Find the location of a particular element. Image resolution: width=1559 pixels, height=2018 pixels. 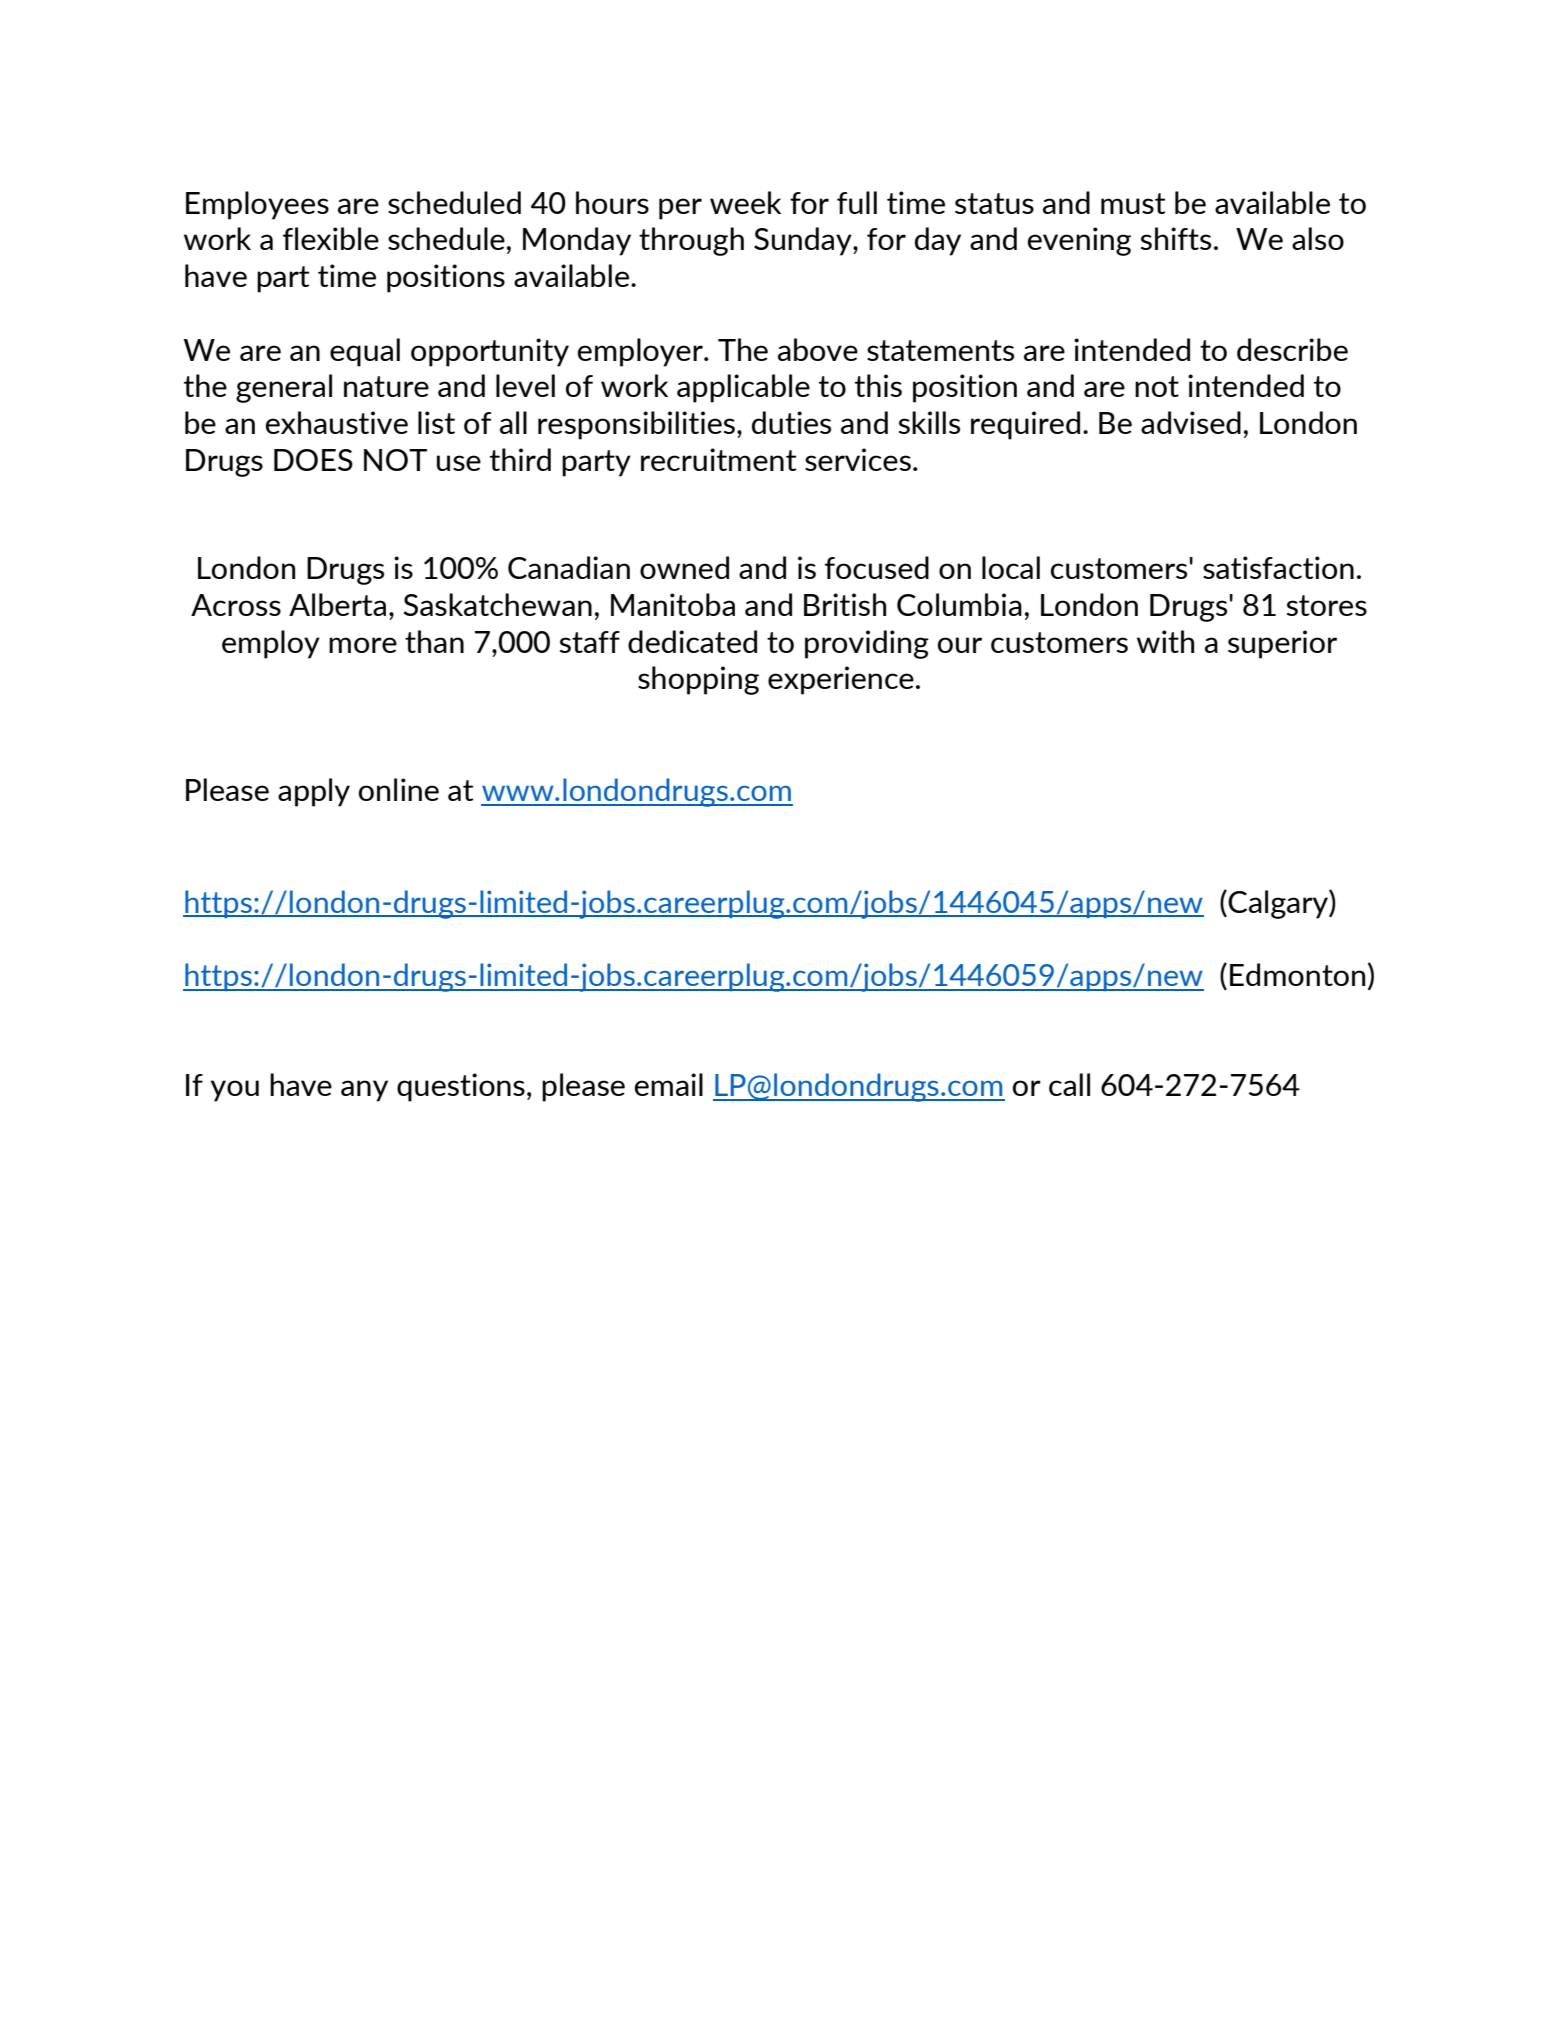

shifts is located at coordinates (1176, 238).
